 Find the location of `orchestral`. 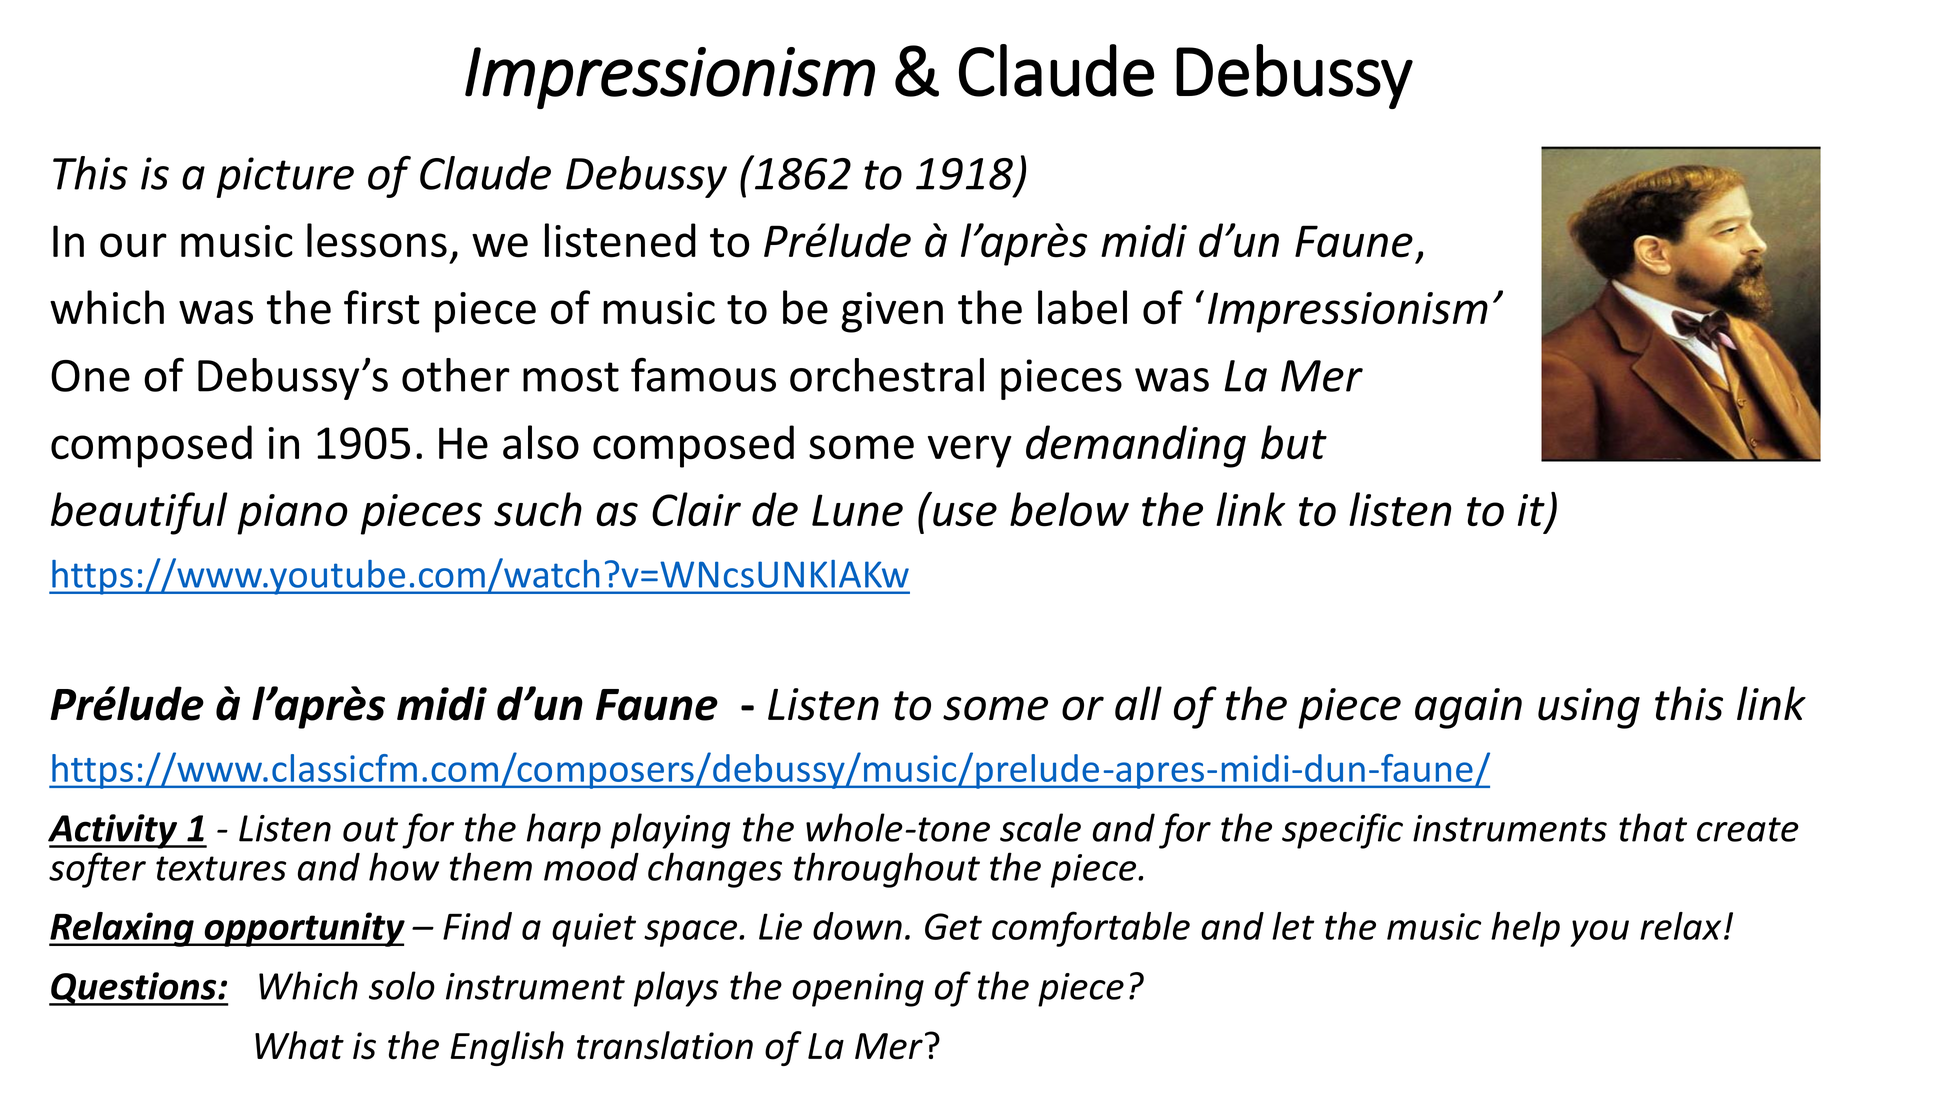

orchestral is located at coordinates (887, 375).
